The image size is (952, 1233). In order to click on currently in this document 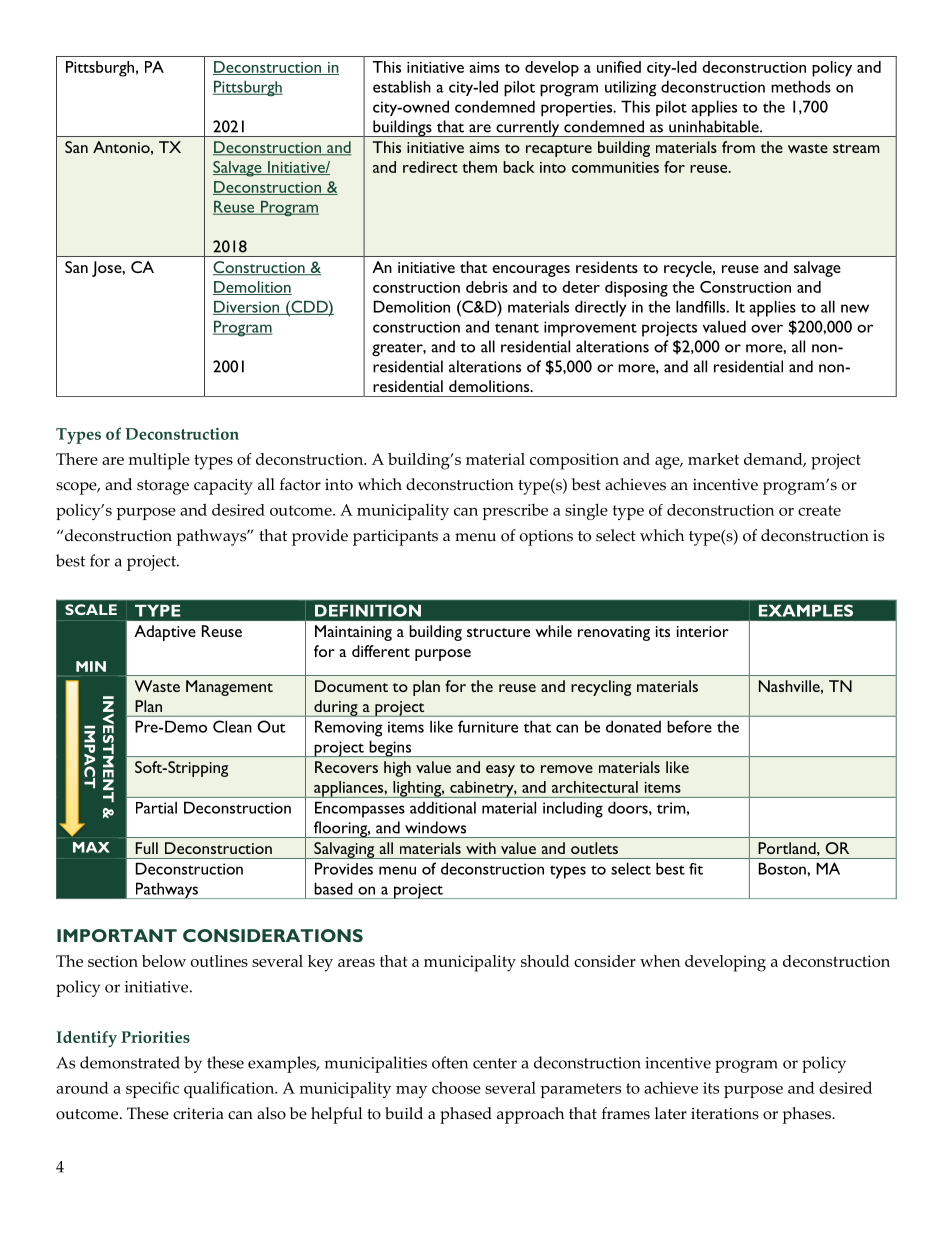, I will do `click(528, 128)`.
